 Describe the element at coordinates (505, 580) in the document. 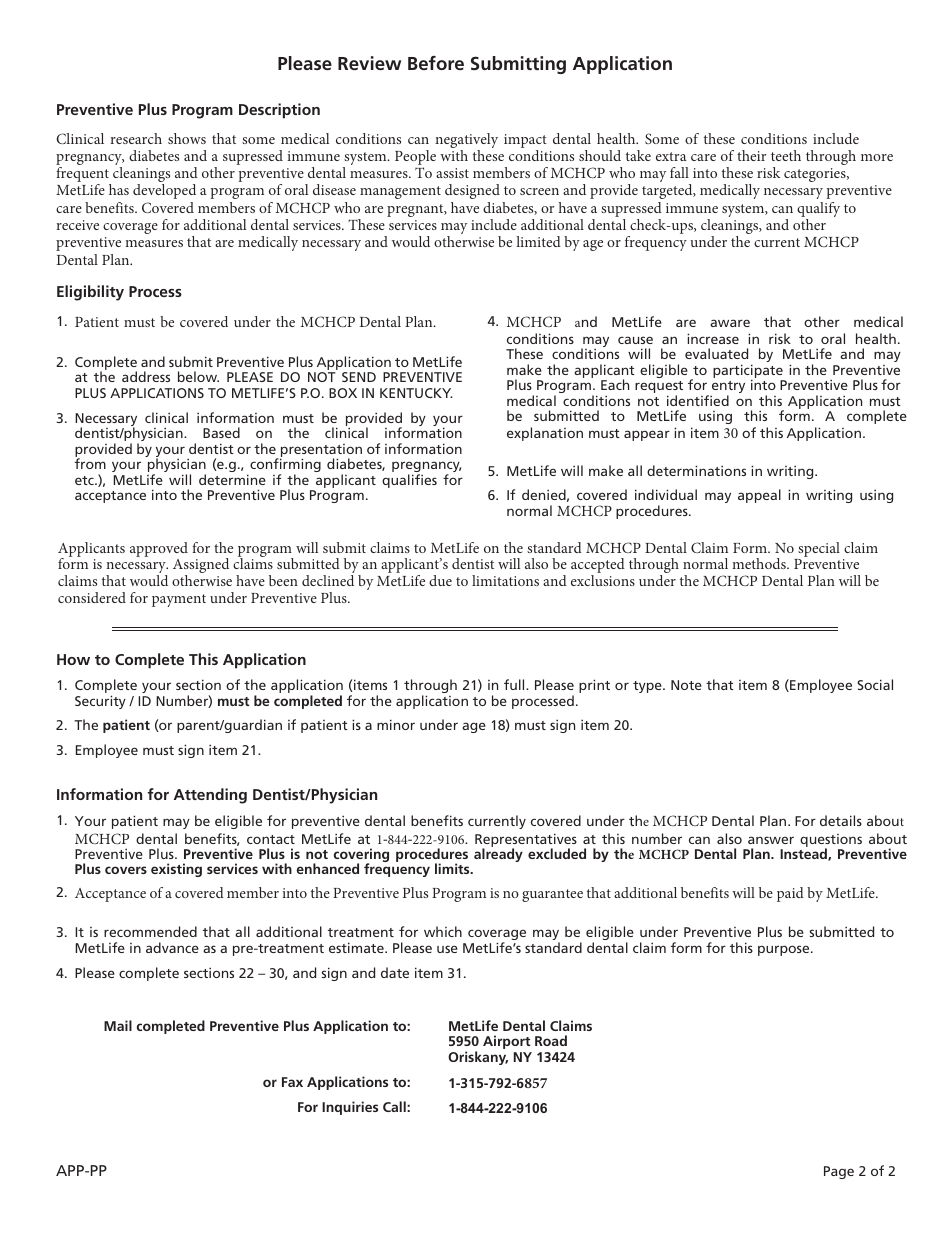

I see `limitations` at that location.
